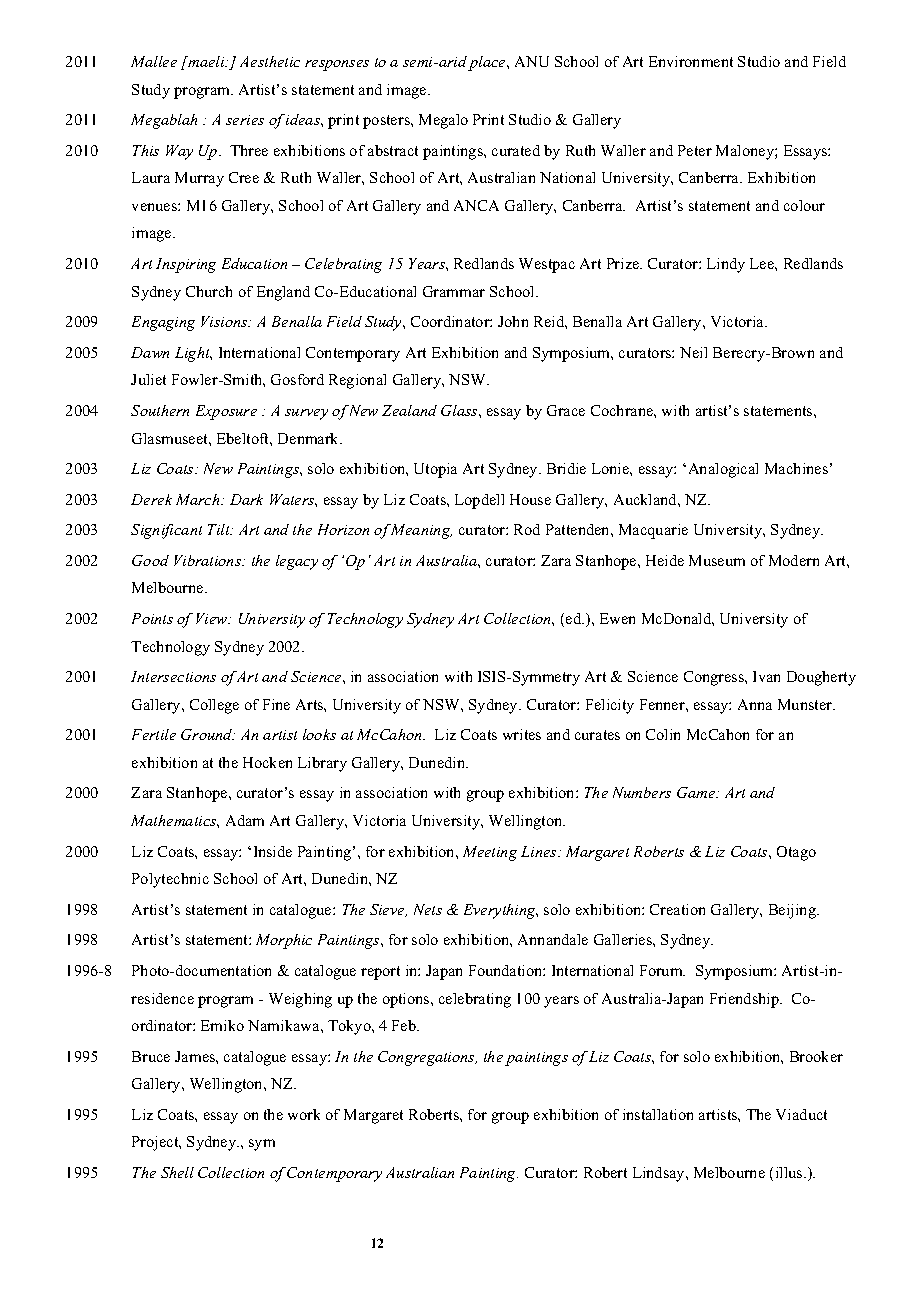  I want to click on Congregations, so click(427, 1058).
